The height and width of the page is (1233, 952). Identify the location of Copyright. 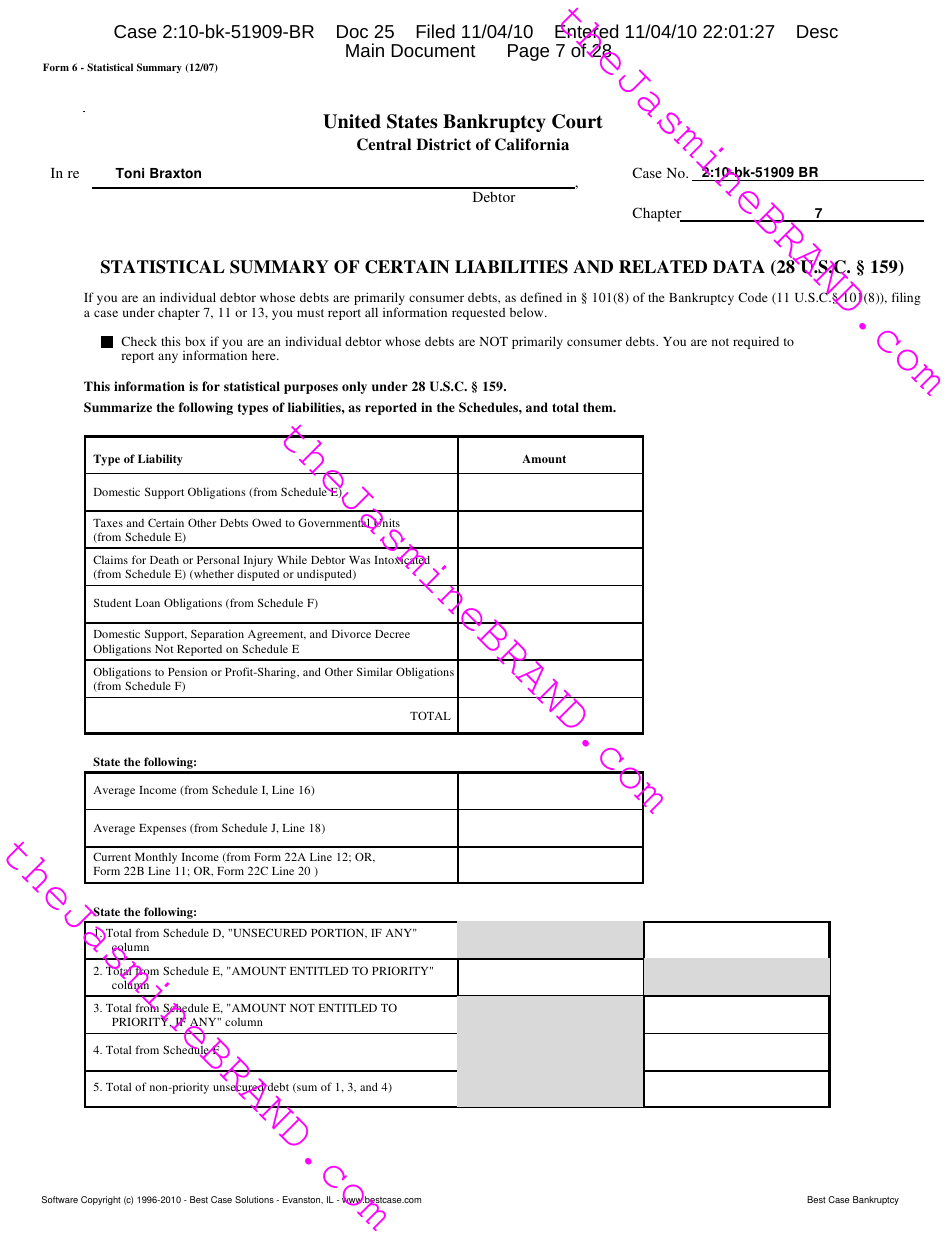
(101, 1200).
